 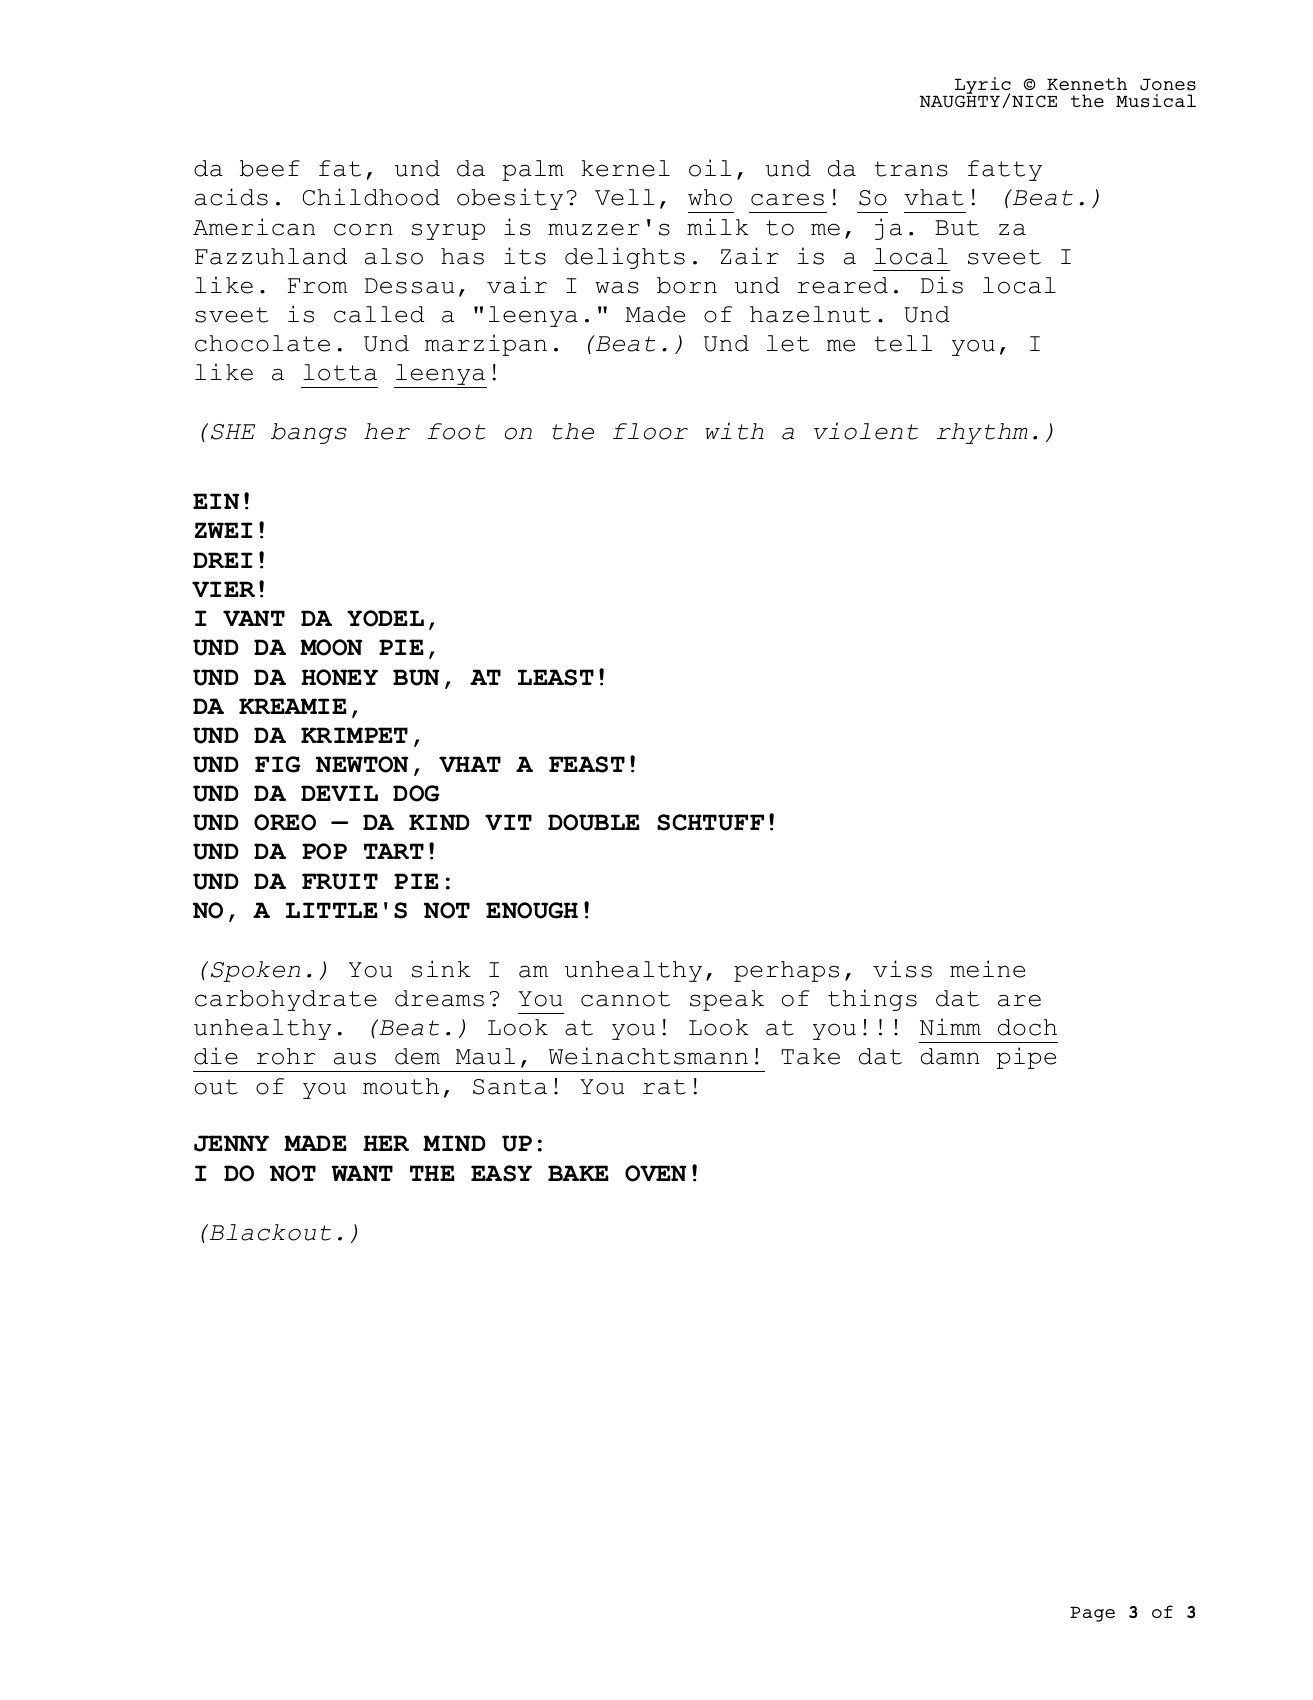 What do you see at coordinates (1087, 83) in the document?
I see `Kenneth` at bounding box center [1087, 83].
